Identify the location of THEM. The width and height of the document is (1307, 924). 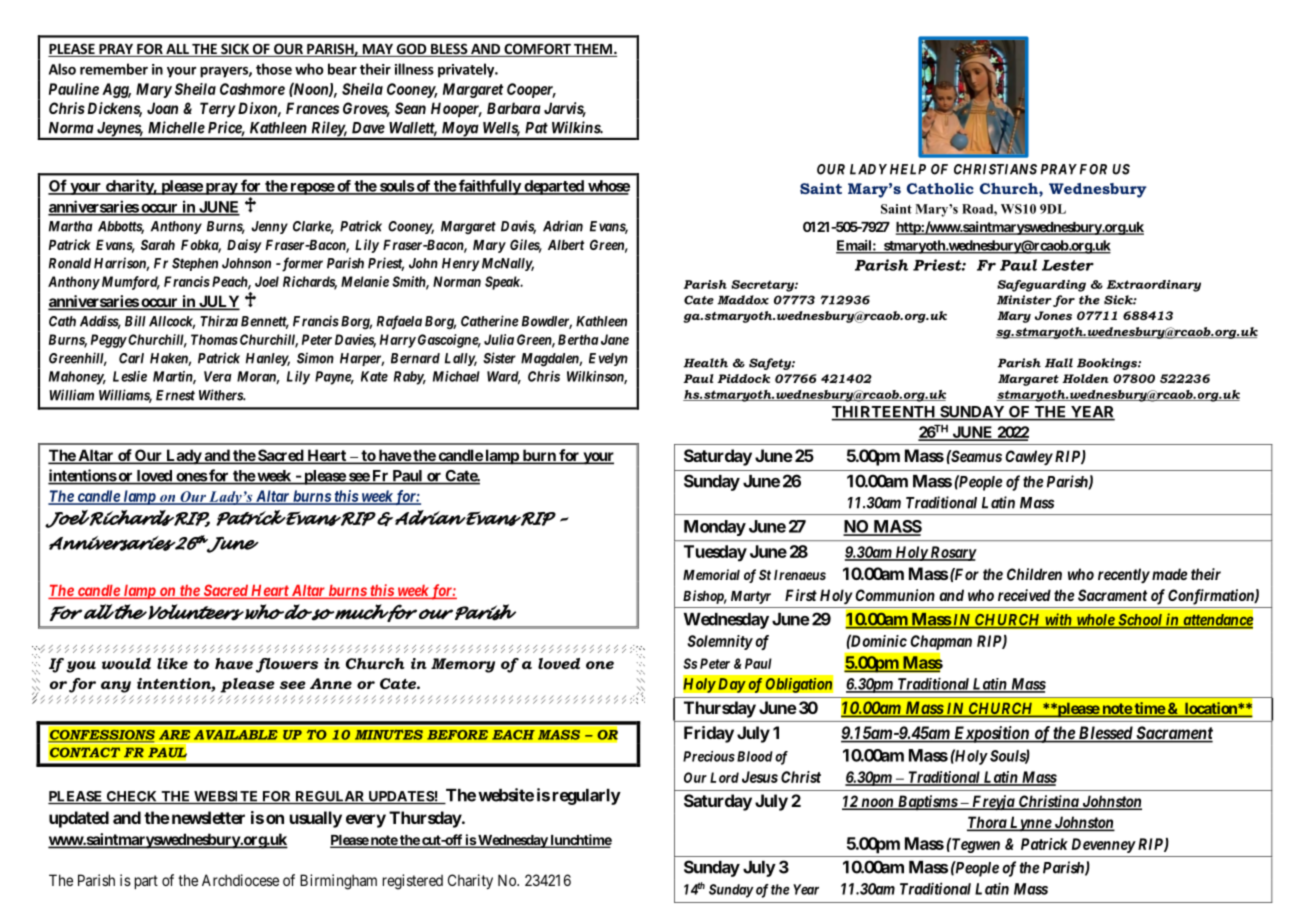
(593, 50).
